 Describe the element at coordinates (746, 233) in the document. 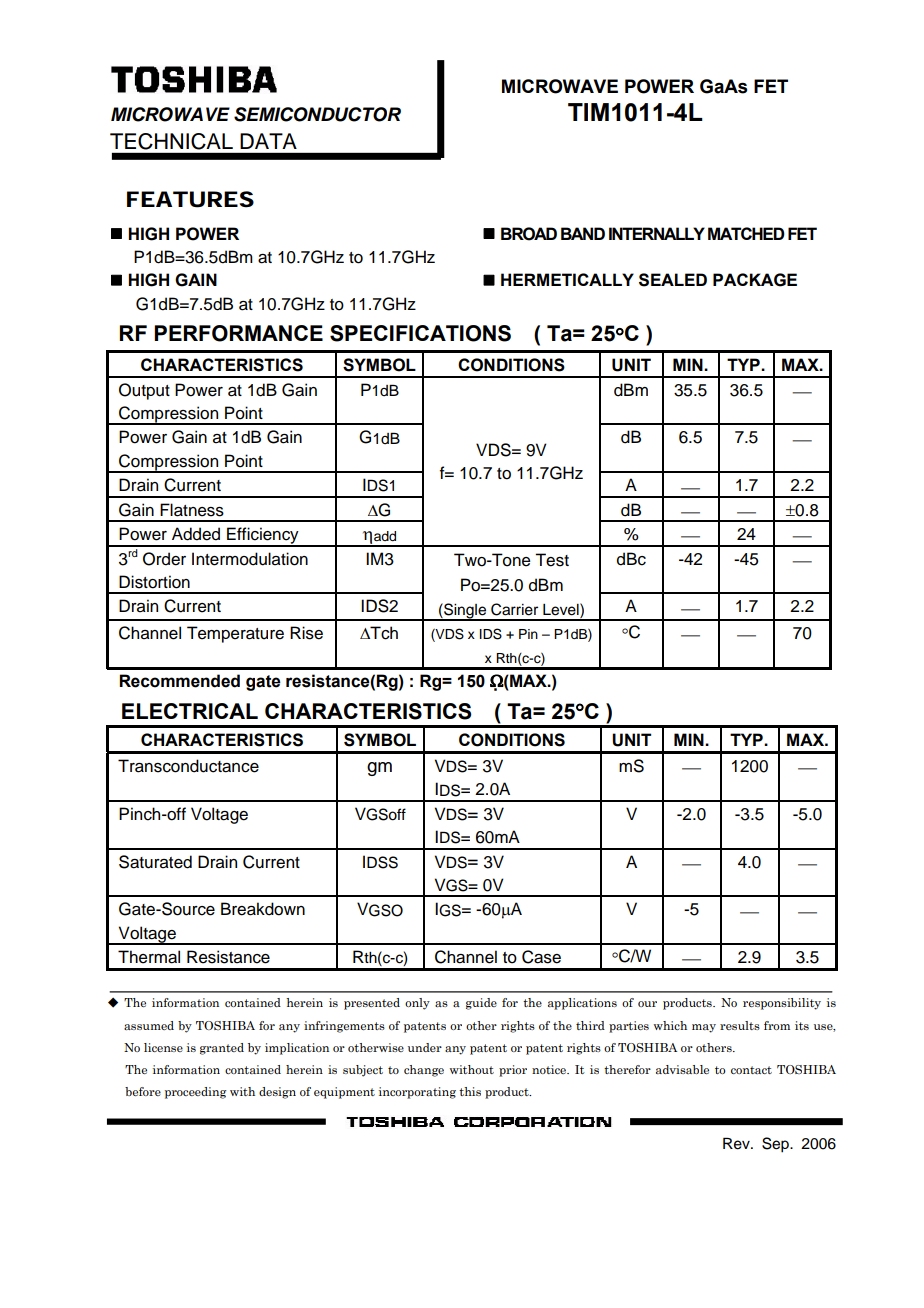

I see `MATCHED` at that location.
